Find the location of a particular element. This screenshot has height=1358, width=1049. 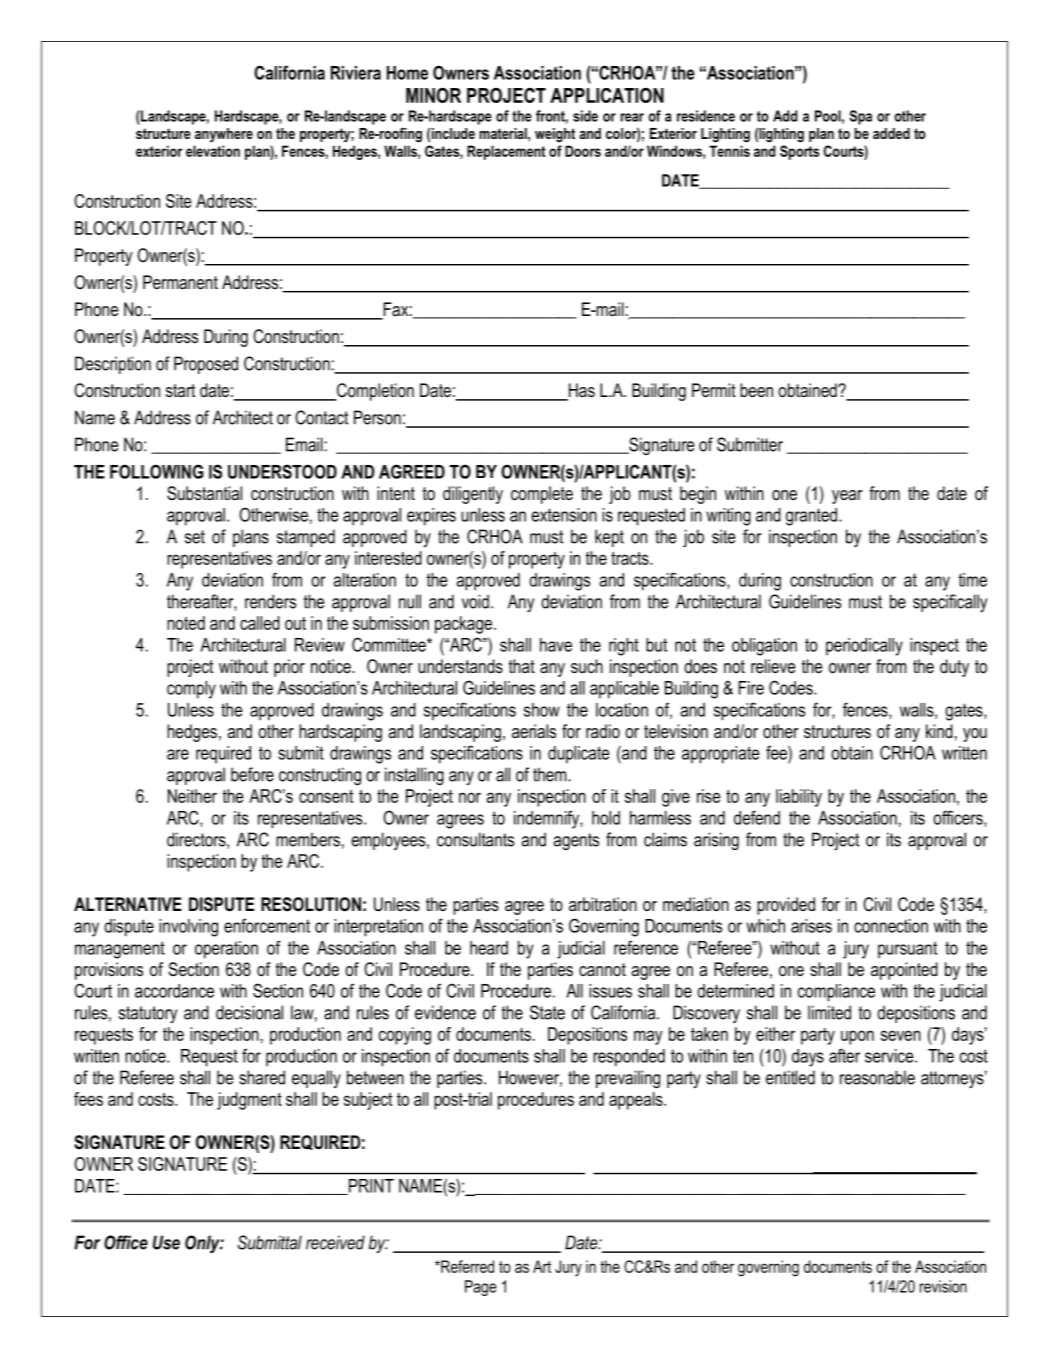

connection is located at coordinates (891, 926).
